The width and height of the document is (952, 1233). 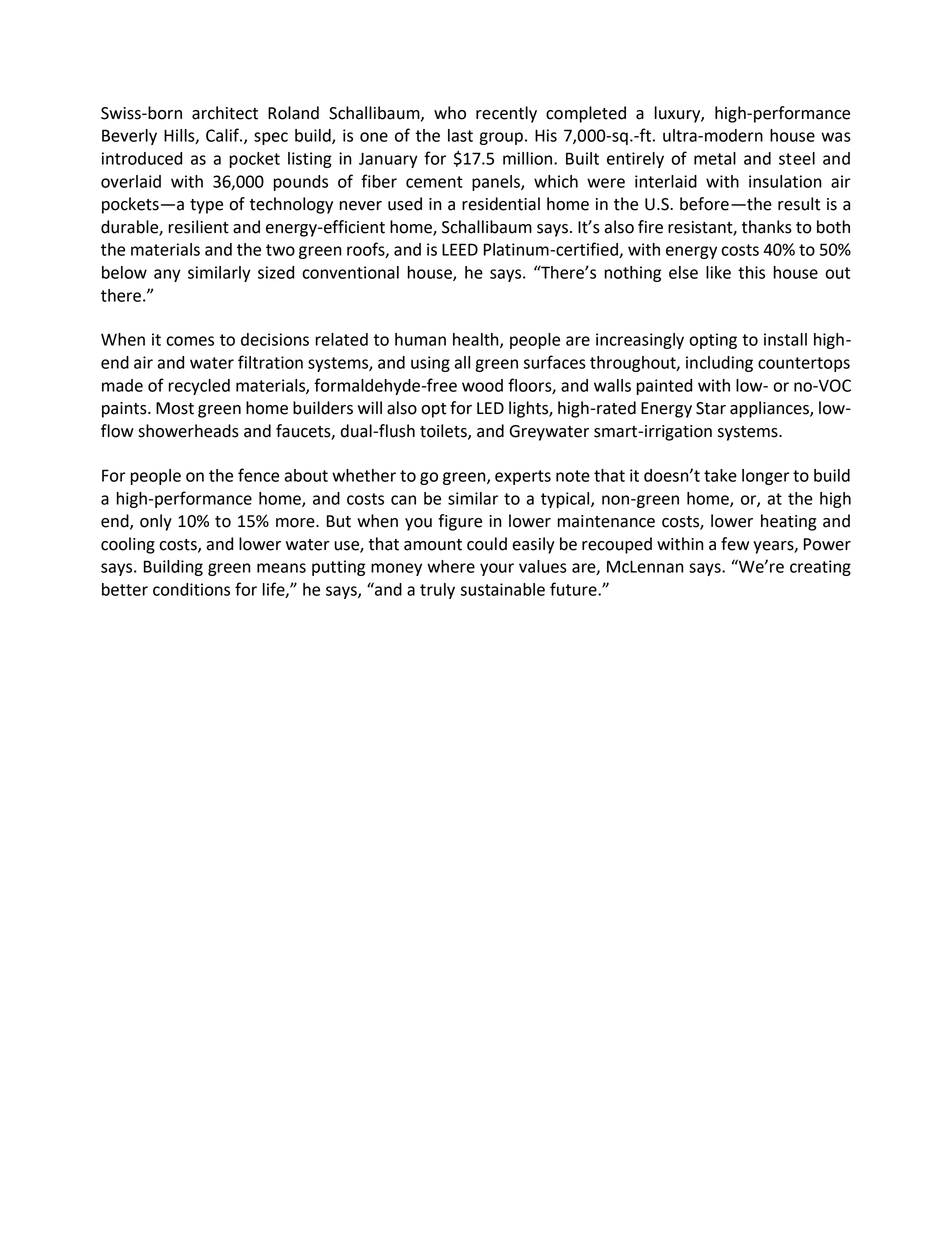 What do you see at coordinates (497, 569) in the document?
I see `your` at bounding box center [497, 569].
